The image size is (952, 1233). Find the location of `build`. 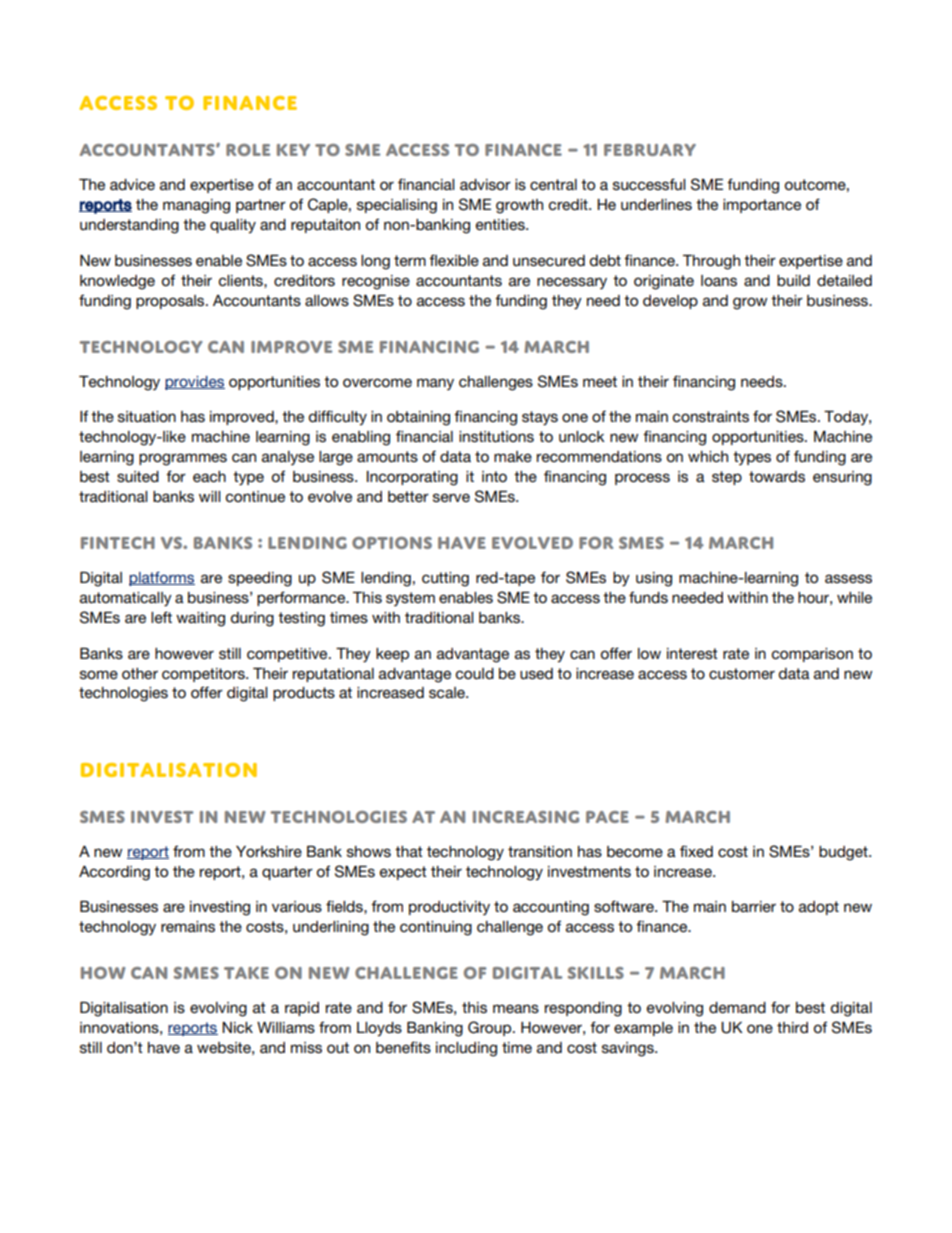

build is located at coordinates (793, 280).
